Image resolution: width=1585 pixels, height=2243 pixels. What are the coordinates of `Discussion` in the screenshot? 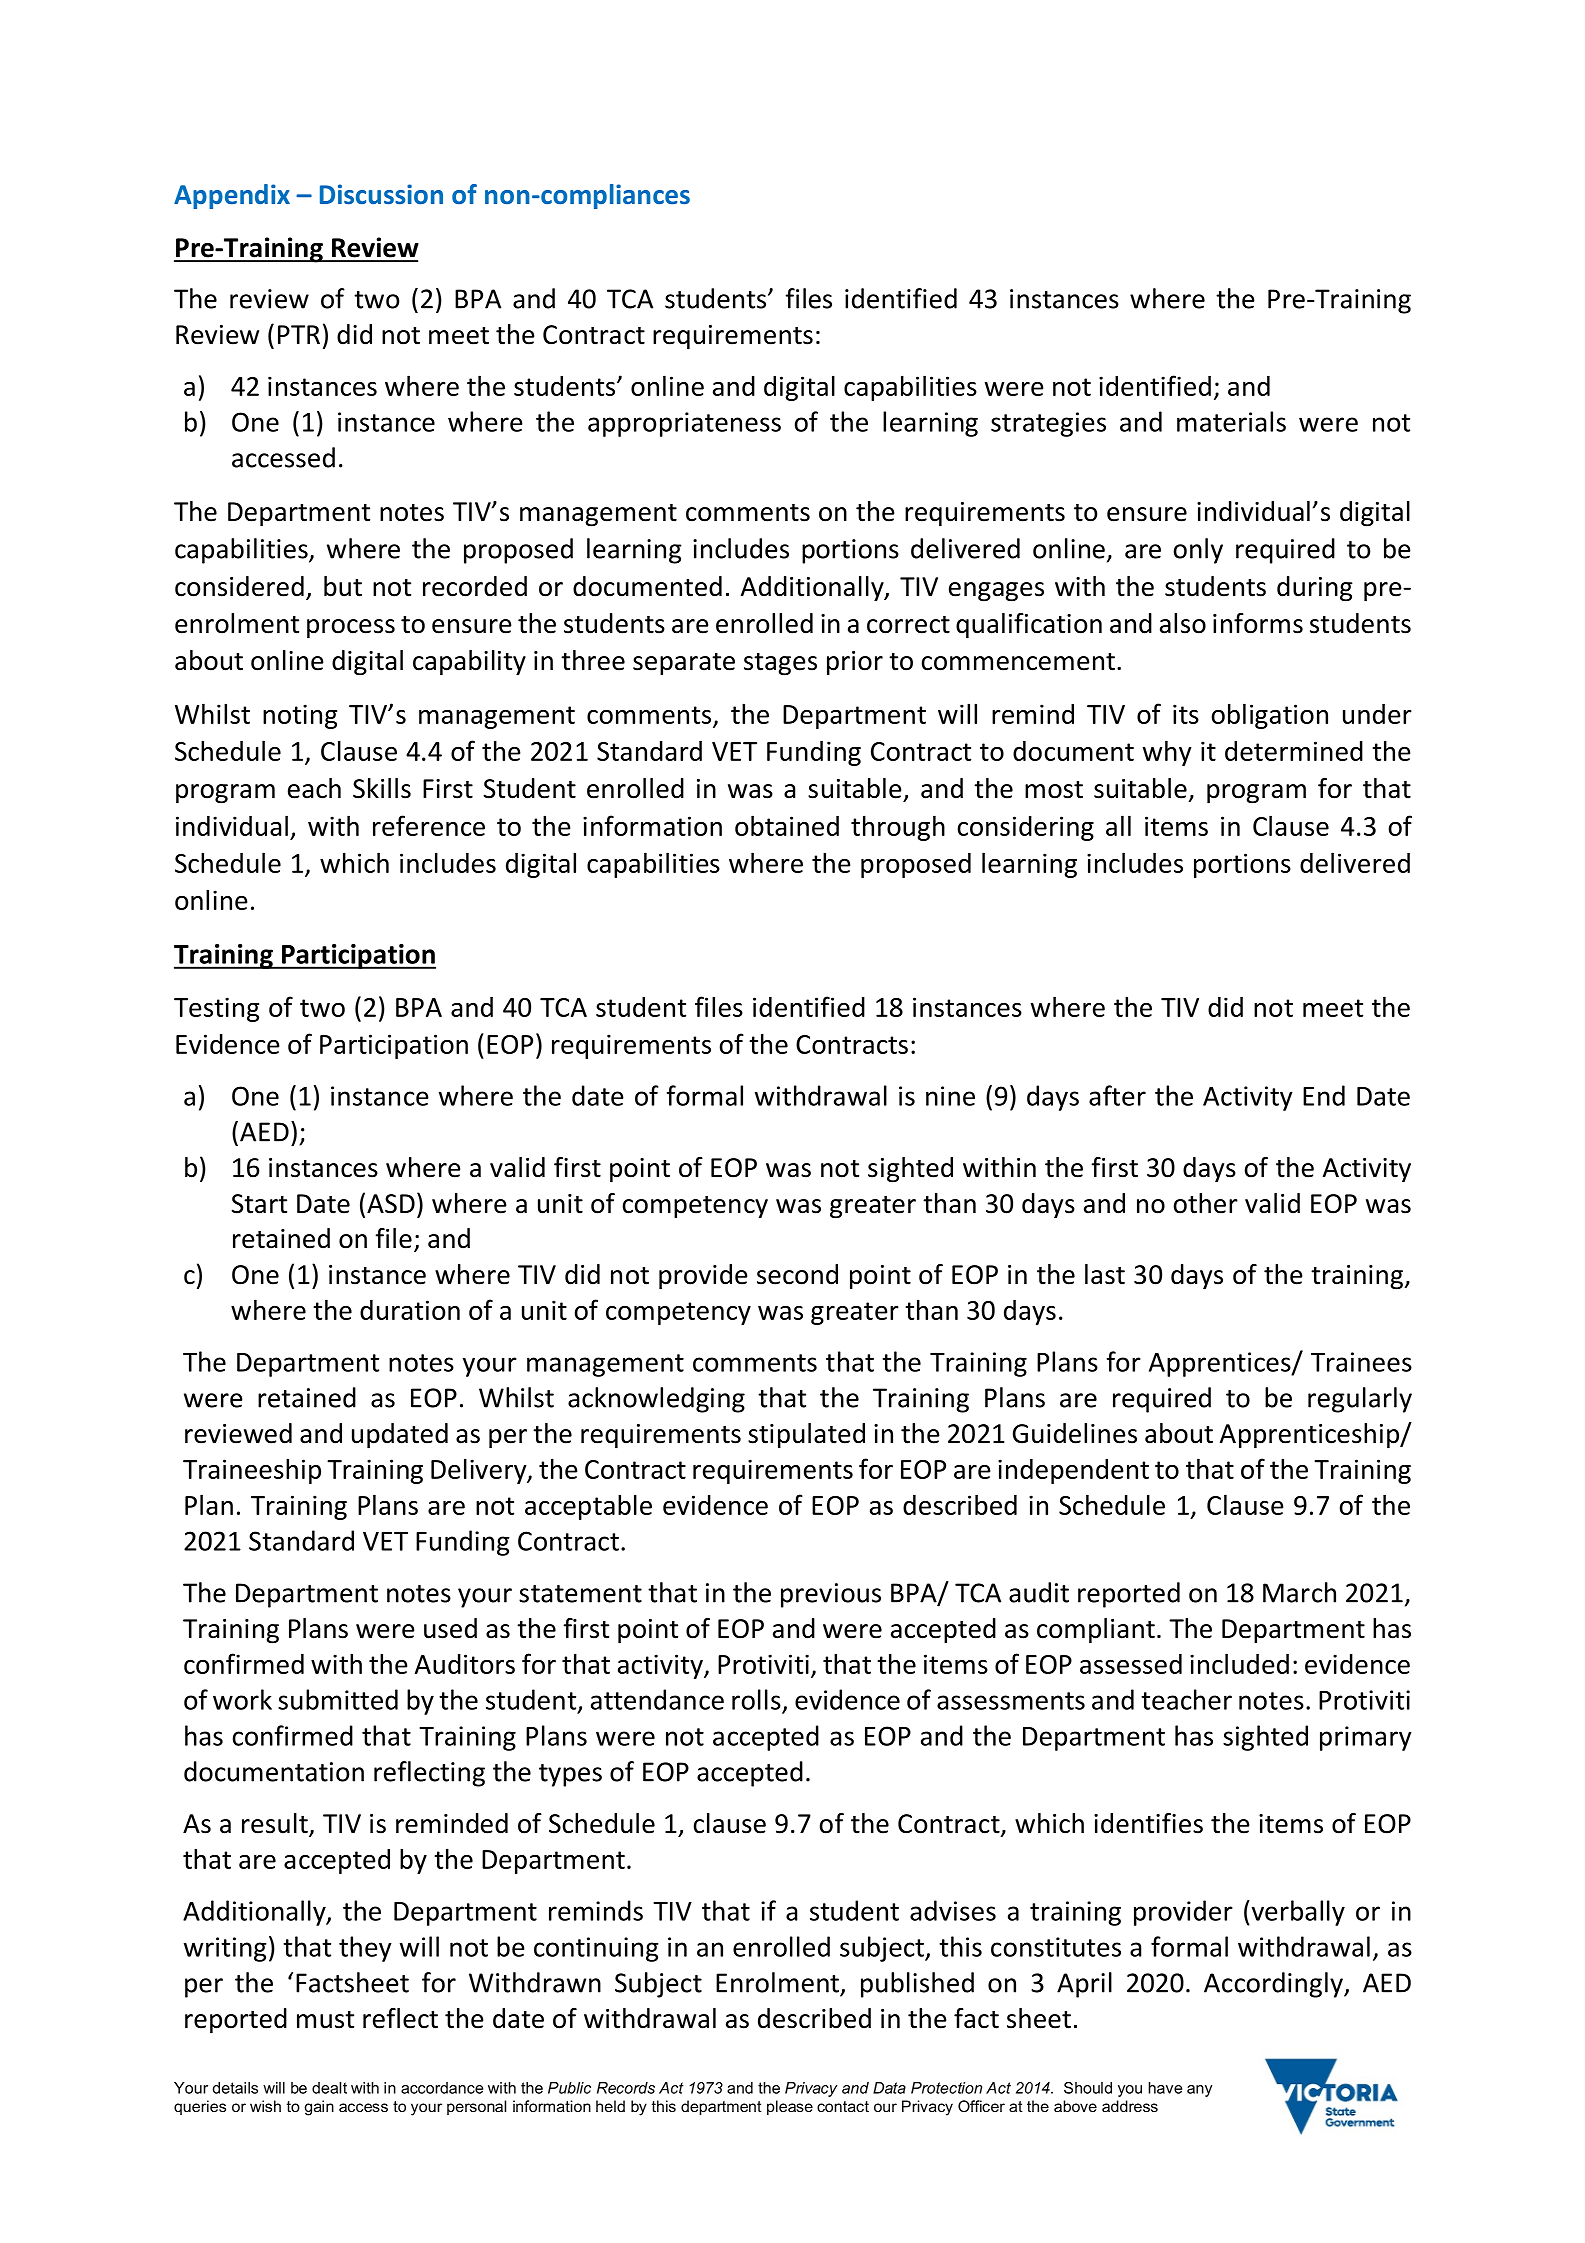 It's located at (381, 194).
